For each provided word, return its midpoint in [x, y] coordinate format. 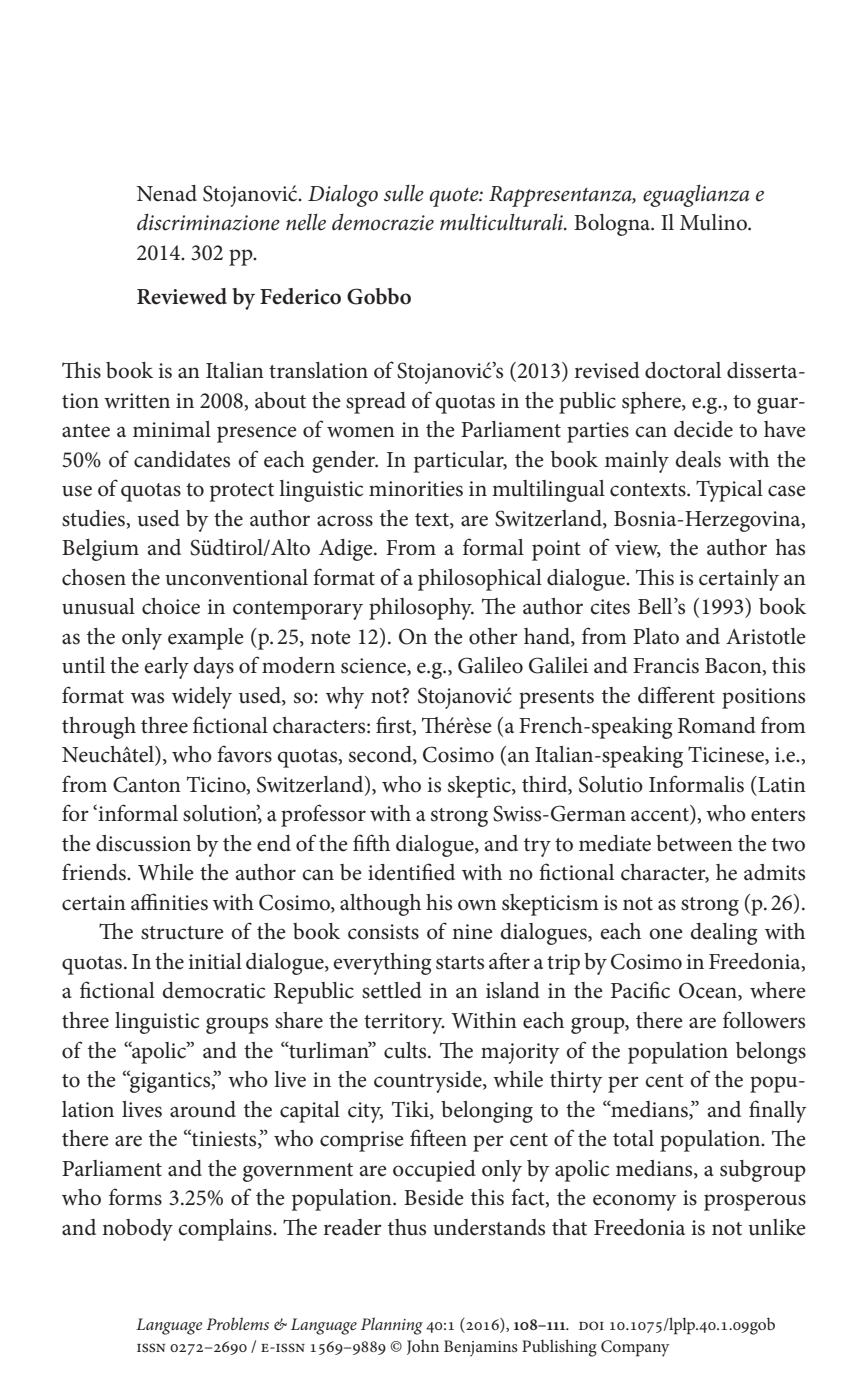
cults [406, 1050]
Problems [237, 1323]
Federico [300, 296]
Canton [147, 784]
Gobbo [379, 296]
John [423, 1347]
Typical [729, 491]
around [203, 1109]
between [694, 843]
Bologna [613, 225]
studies [95, 519]
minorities [416, 489]
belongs [771, 1053]
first [395, 725]
